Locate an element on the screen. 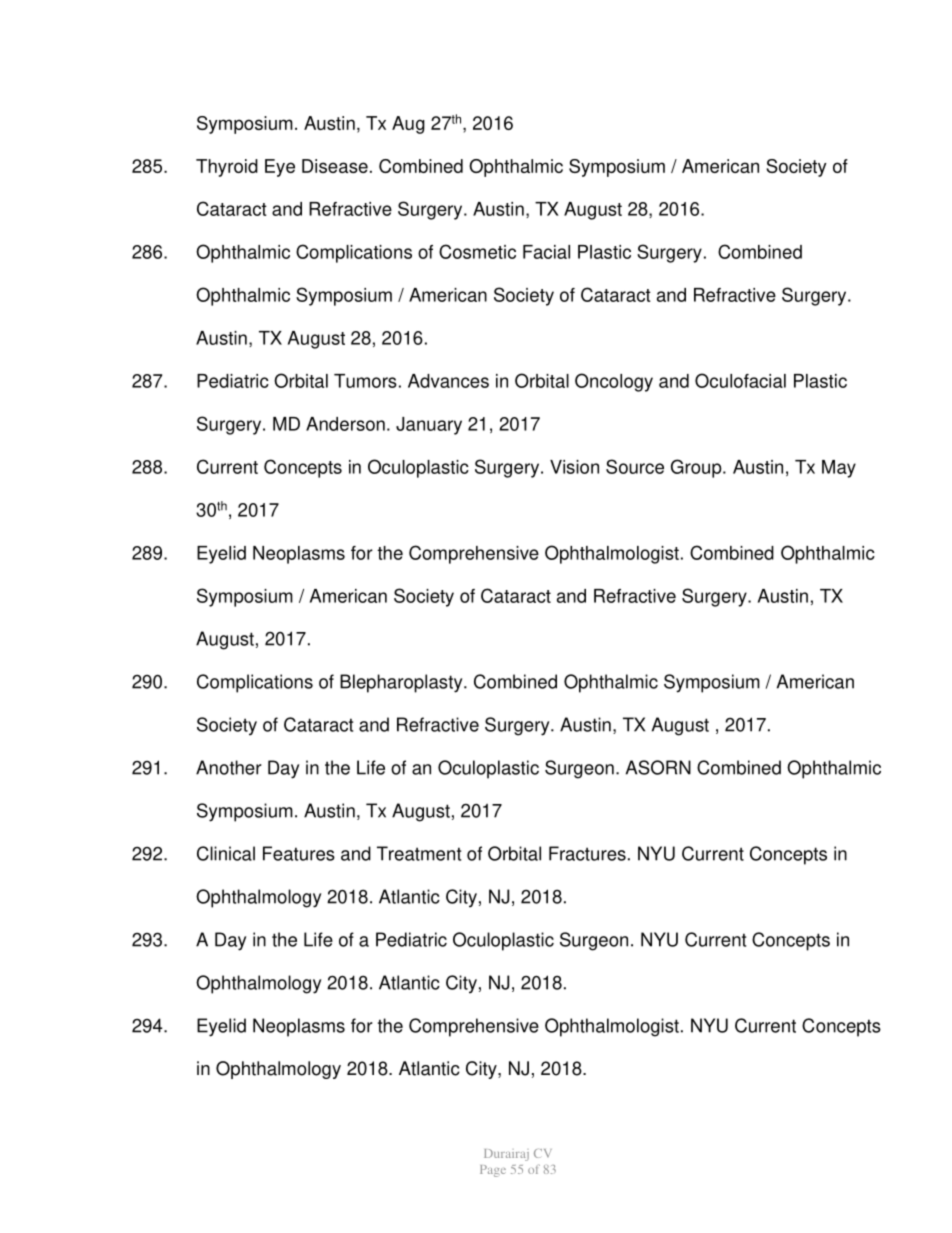  Fractures is located at coordinates (587, 853).
